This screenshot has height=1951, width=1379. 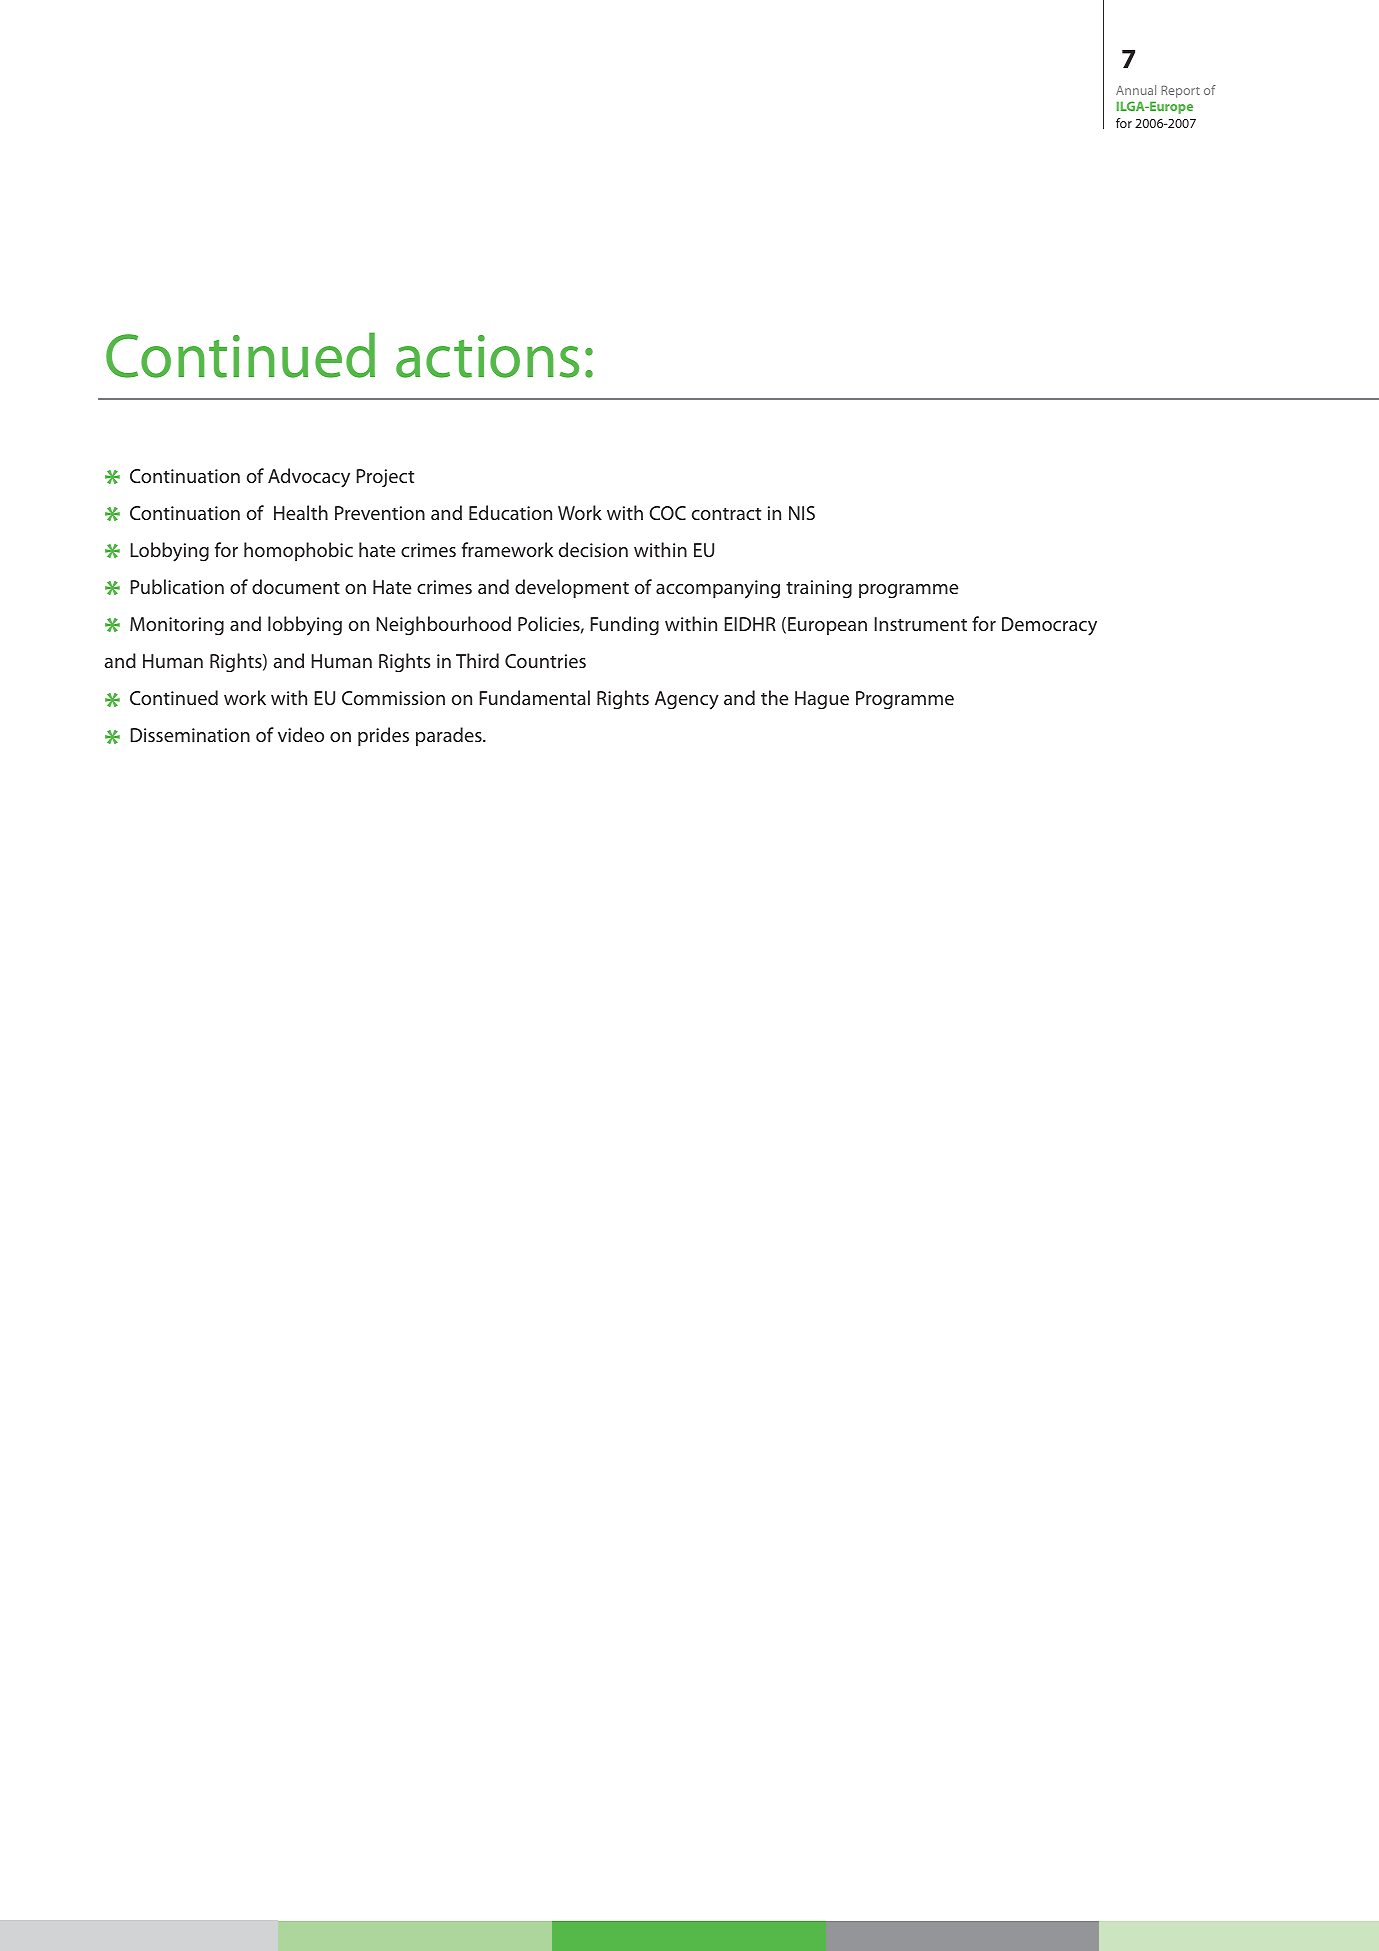 What do you see at coordinates (667, 513) in the screenshot?
I see `COC` at bounding box center [667, 513].
